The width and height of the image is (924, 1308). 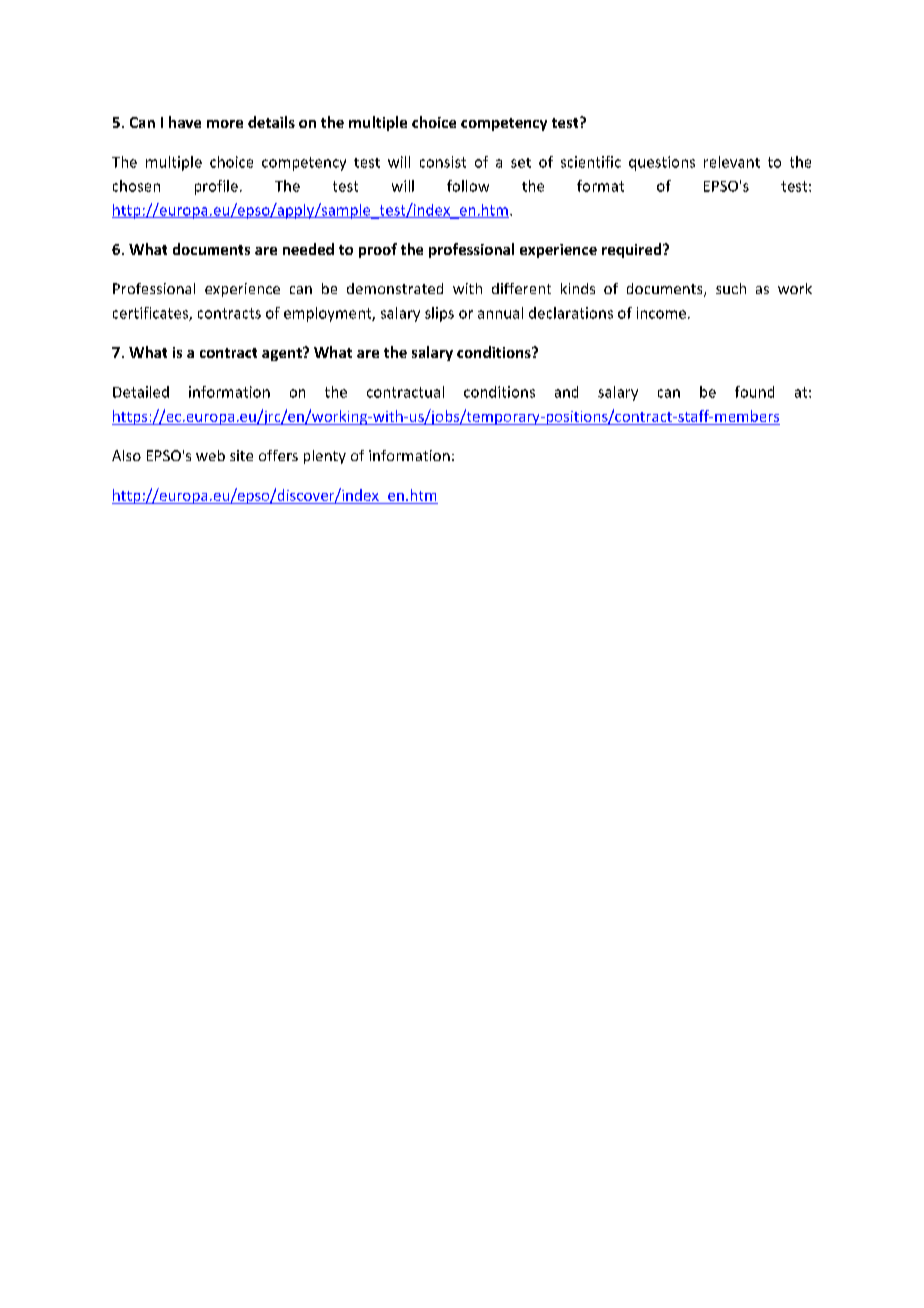 I want to click on demonstrated, so click(x=395, y=288).
